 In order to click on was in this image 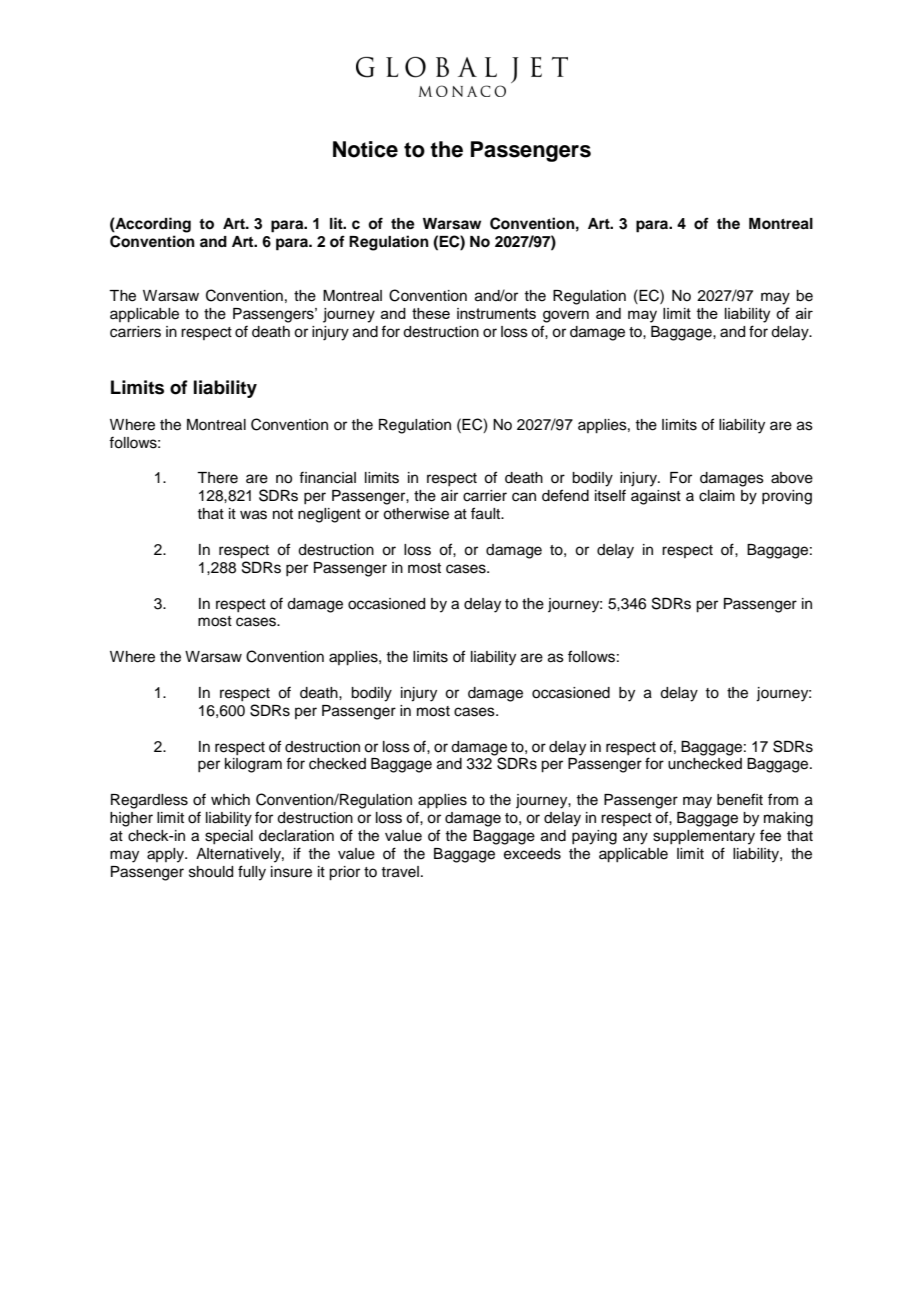, I will do `click(253, 515)`.
